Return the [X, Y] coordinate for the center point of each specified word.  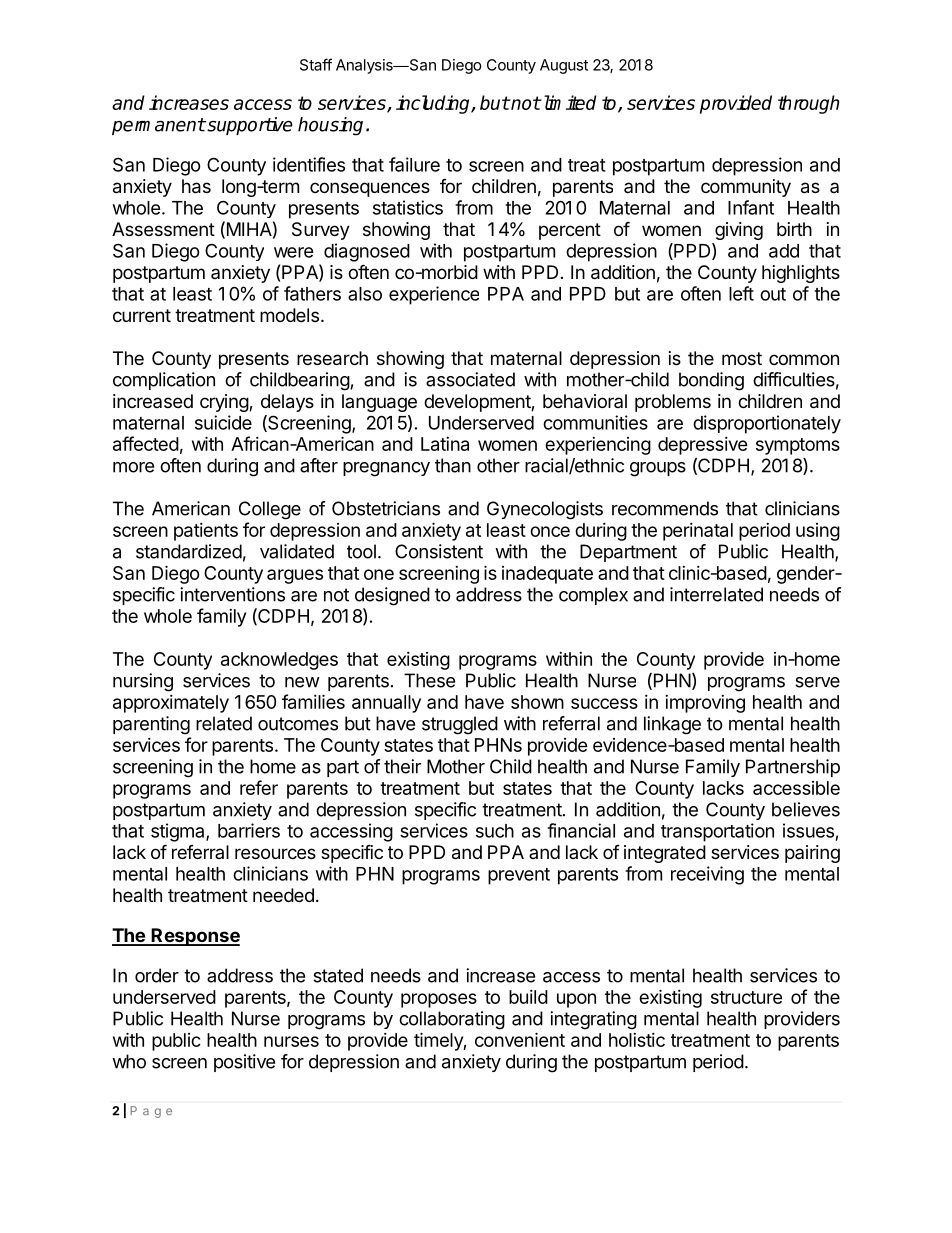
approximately [171, 704]
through [809, 104]
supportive [249, 126]
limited [568, 102]
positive [244, 1063]
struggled [460, 725]
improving [705, 704]
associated [470, 379]
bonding [711, 381]
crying [225, 403]
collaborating [452, 1020]
